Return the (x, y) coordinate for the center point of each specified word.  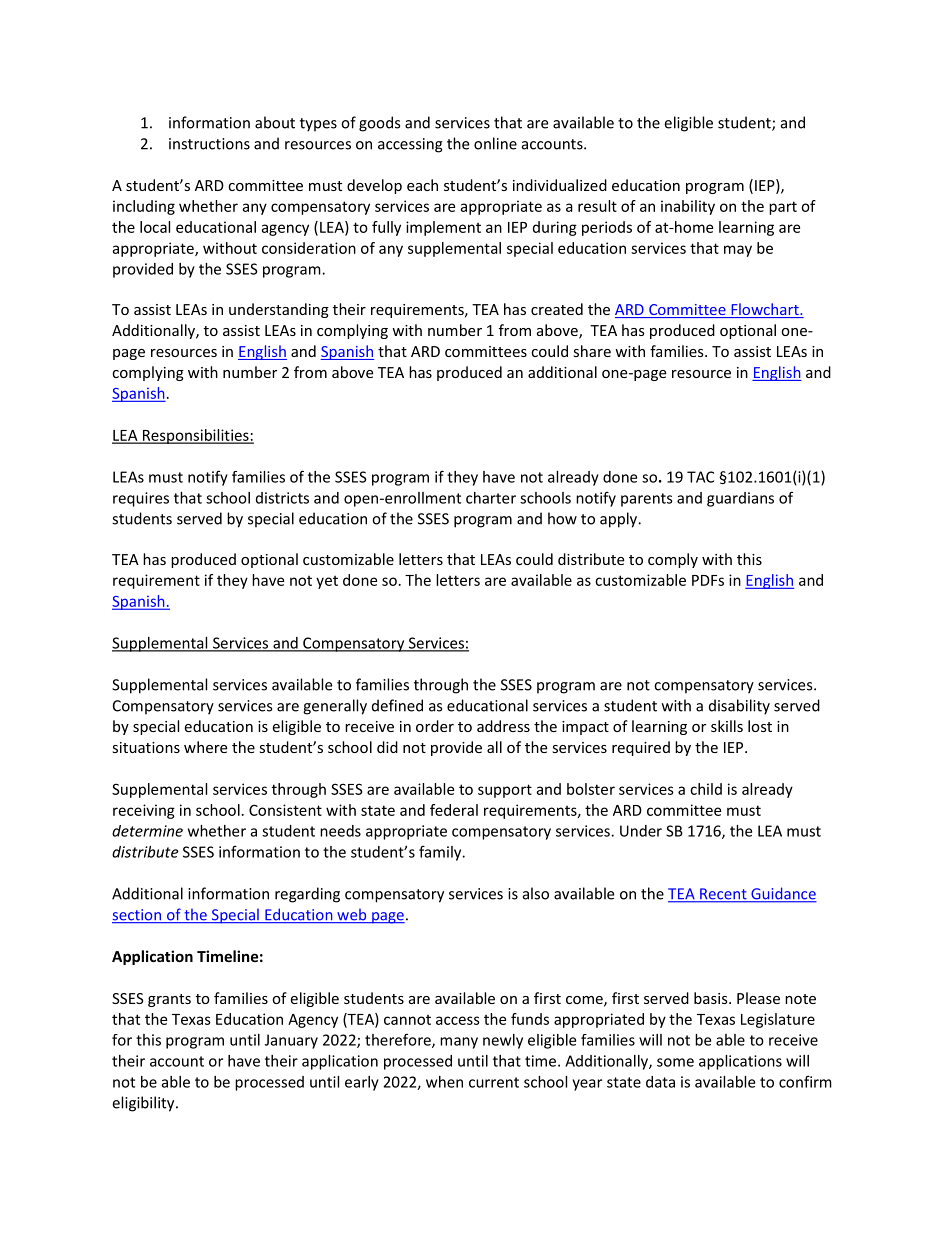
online (495, 143)
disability (739, 707)
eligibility (144, 1104)
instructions (209, 144)
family (441, 853)
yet (327, 582)
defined (397, 705)
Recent (723, 895)
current (494, 1082)
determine (147, 831)
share (592, 351)
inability (688, 207)
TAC (700, 477)
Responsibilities (195, 436)
